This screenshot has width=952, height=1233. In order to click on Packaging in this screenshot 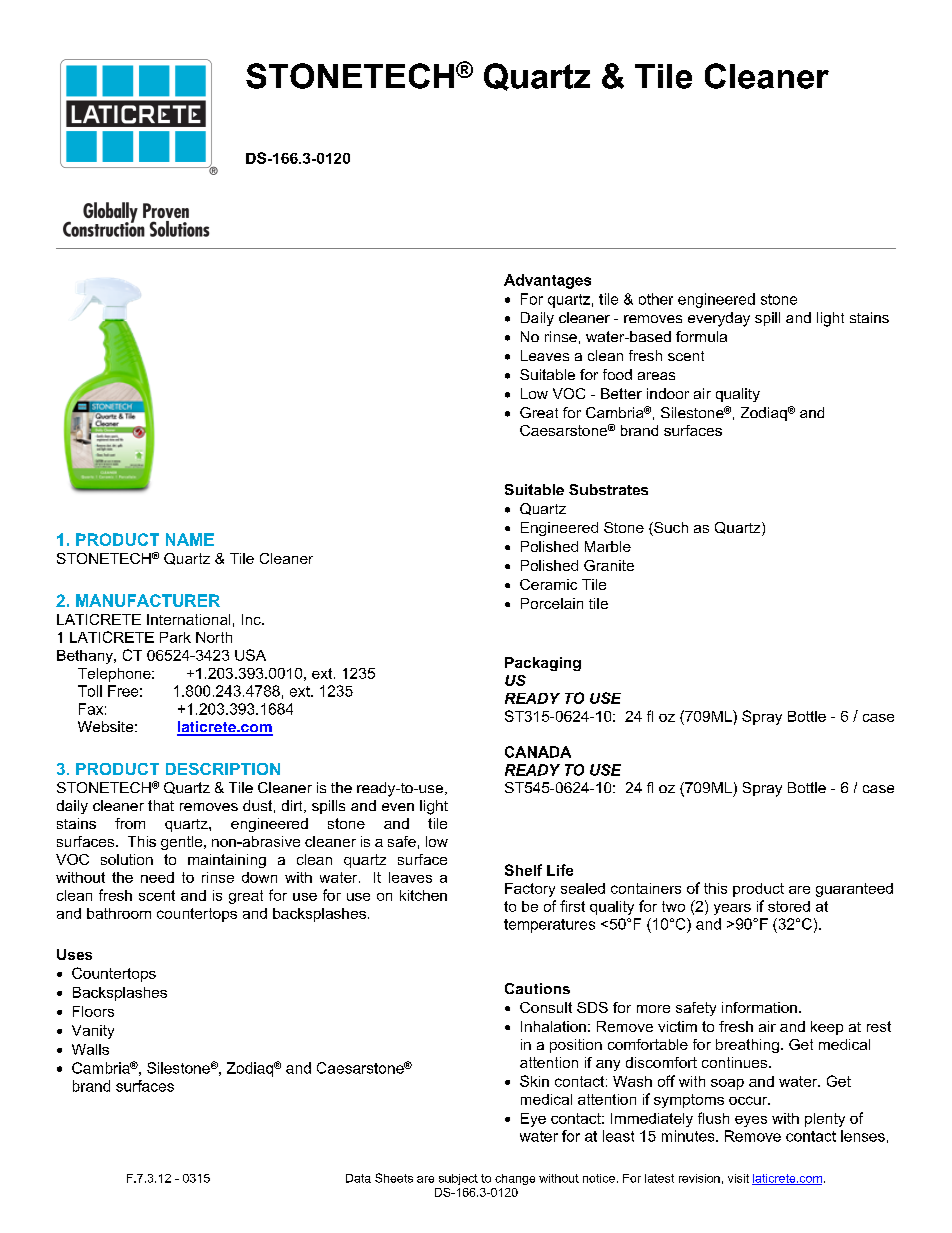, I will do `click(543, 664)`.
